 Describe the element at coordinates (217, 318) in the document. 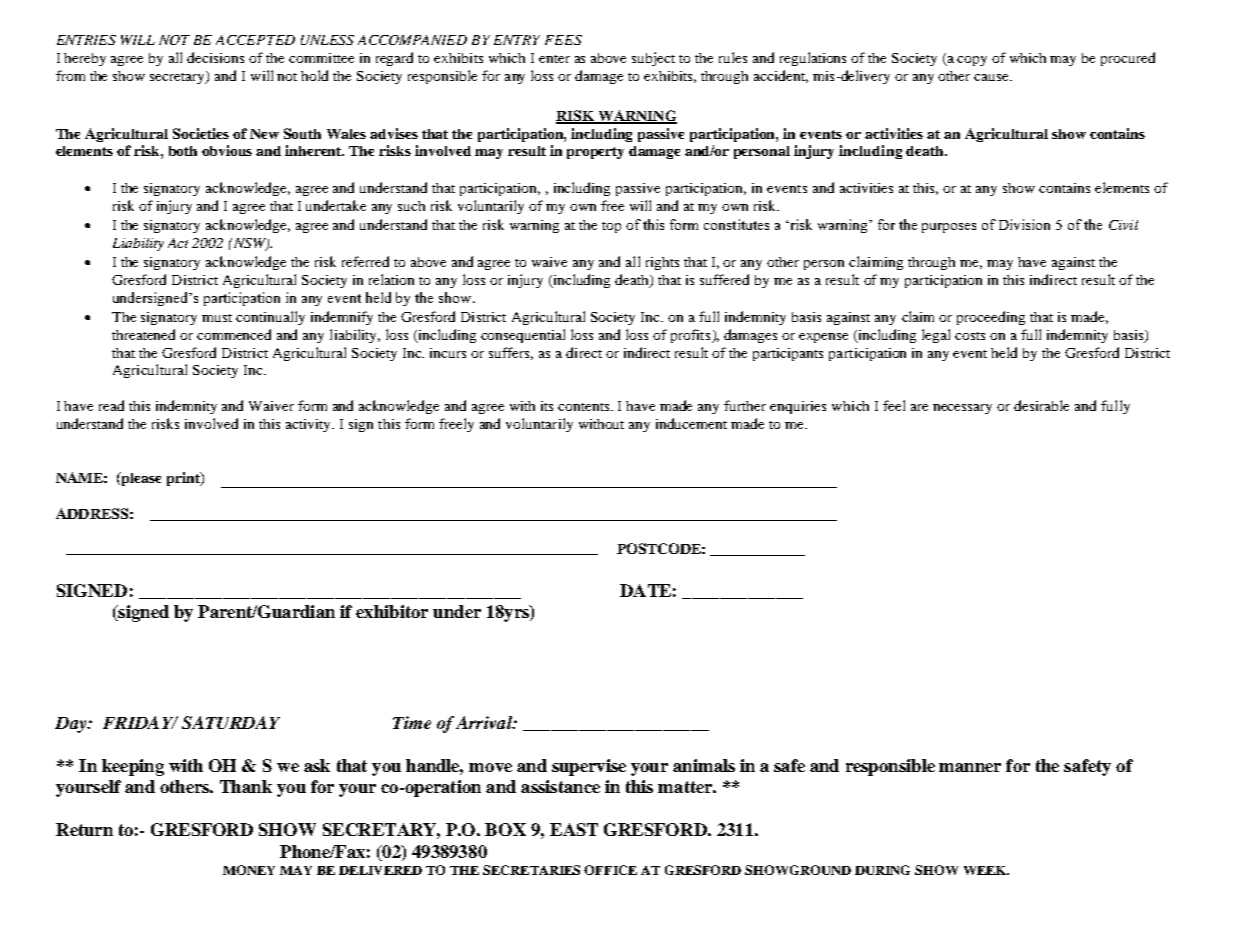

I see `must` at that location.
